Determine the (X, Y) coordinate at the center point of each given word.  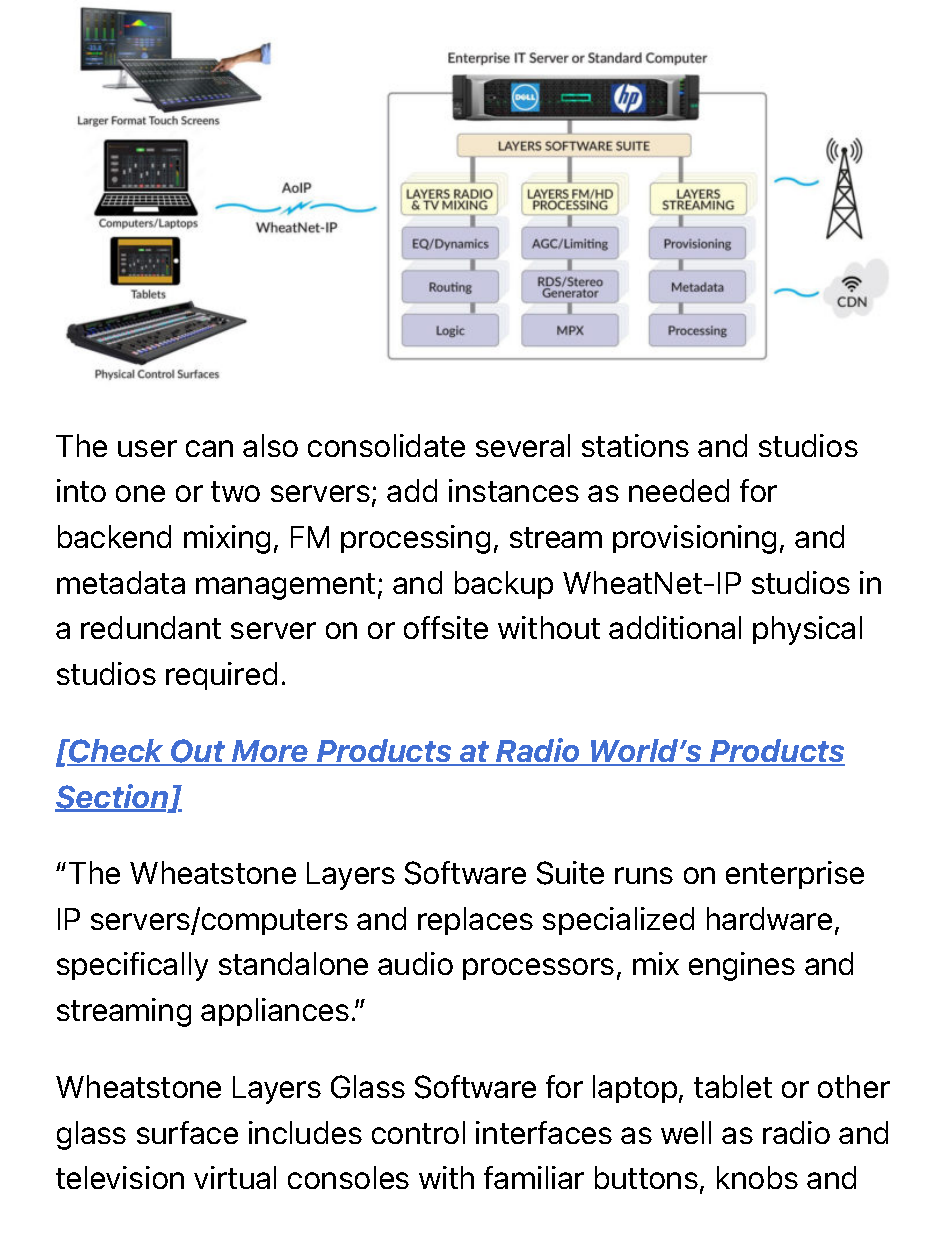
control (418, 1132)
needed (679, 490)
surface (187, 1132)
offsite (446, 627)
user (147, 448)
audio (415, 963)
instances (514, 490)
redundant (151, 627)
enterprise (795, 875)
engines (742, 966)
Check (117, 752)
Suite (570, 873)
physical (807, 630)
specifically (132, 966)
